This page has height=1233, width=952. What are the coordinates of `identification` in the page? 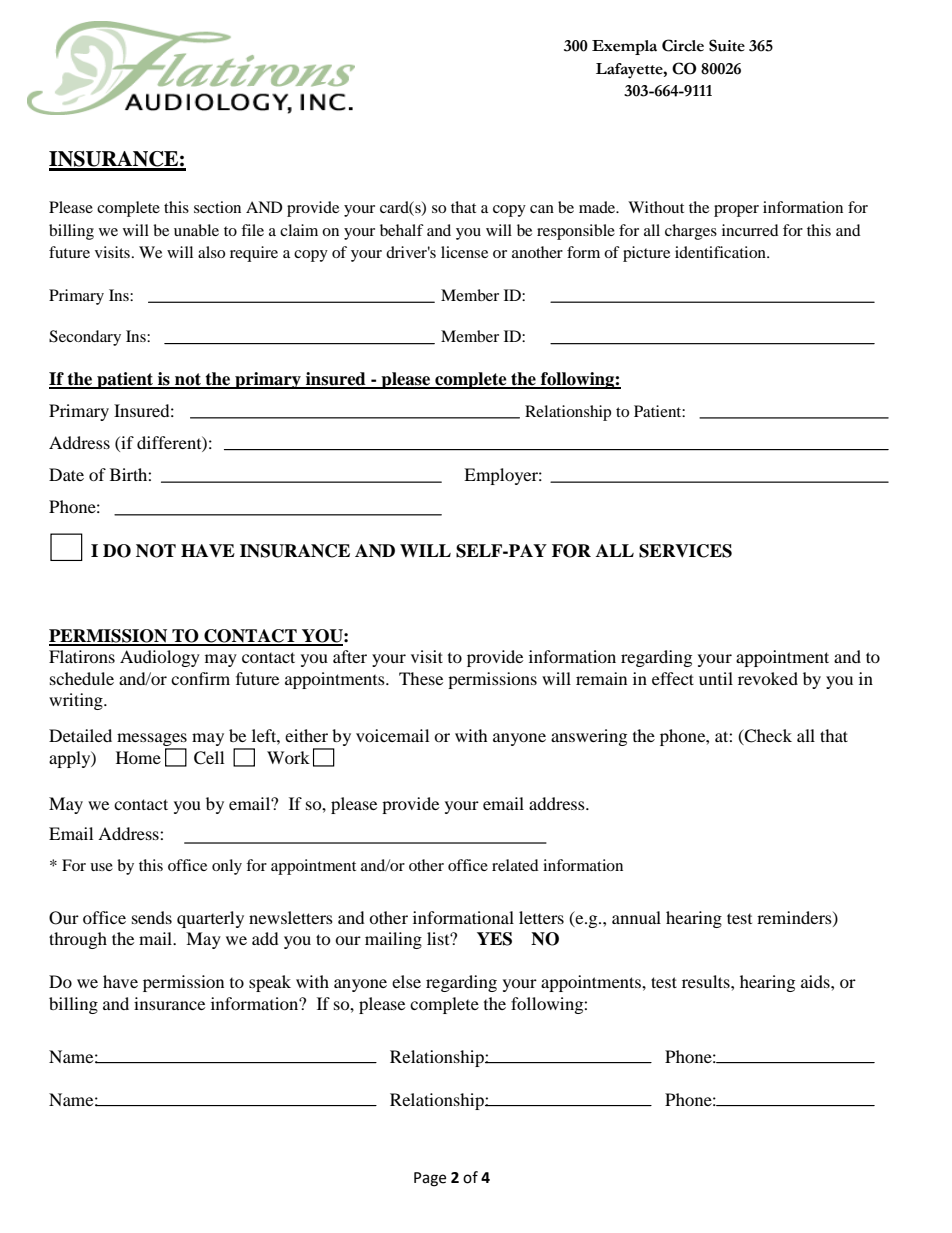 It's located at (721, 252).
